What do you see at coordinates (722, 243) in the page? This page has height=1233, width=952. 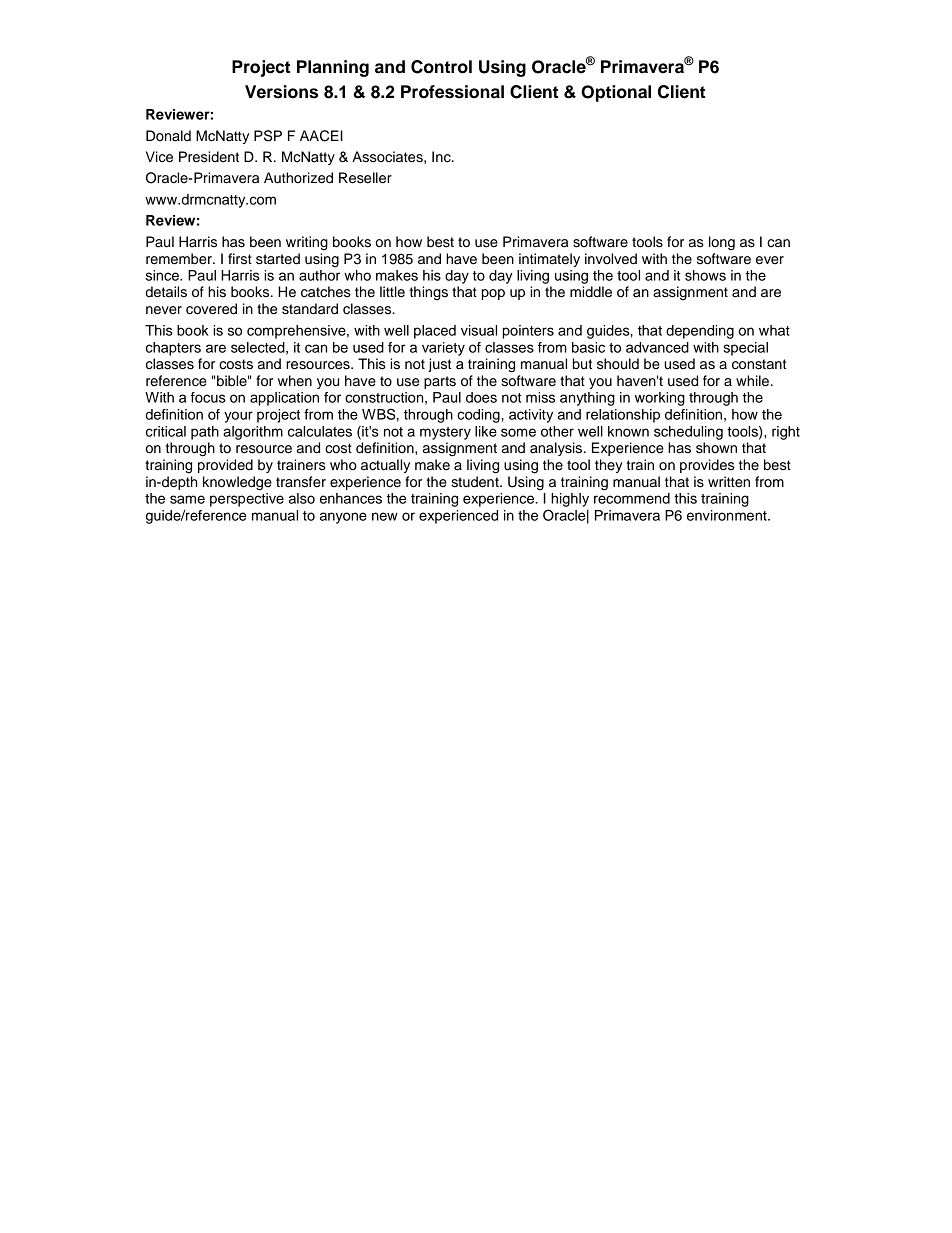 I see `long` at bounding box center [722, 243].
